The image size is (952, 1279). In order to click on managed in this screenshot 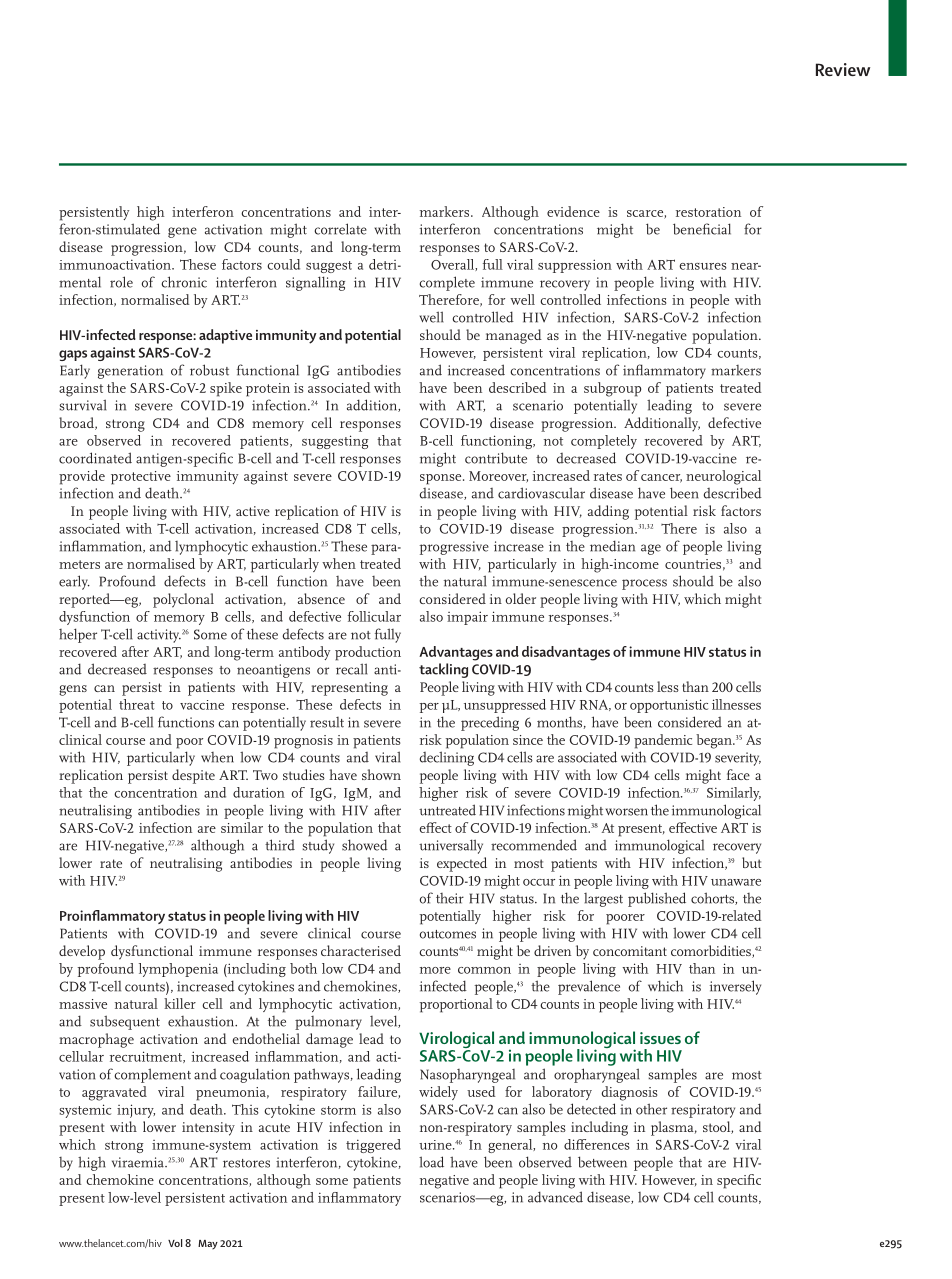, I will do `click(514, 336)`.
